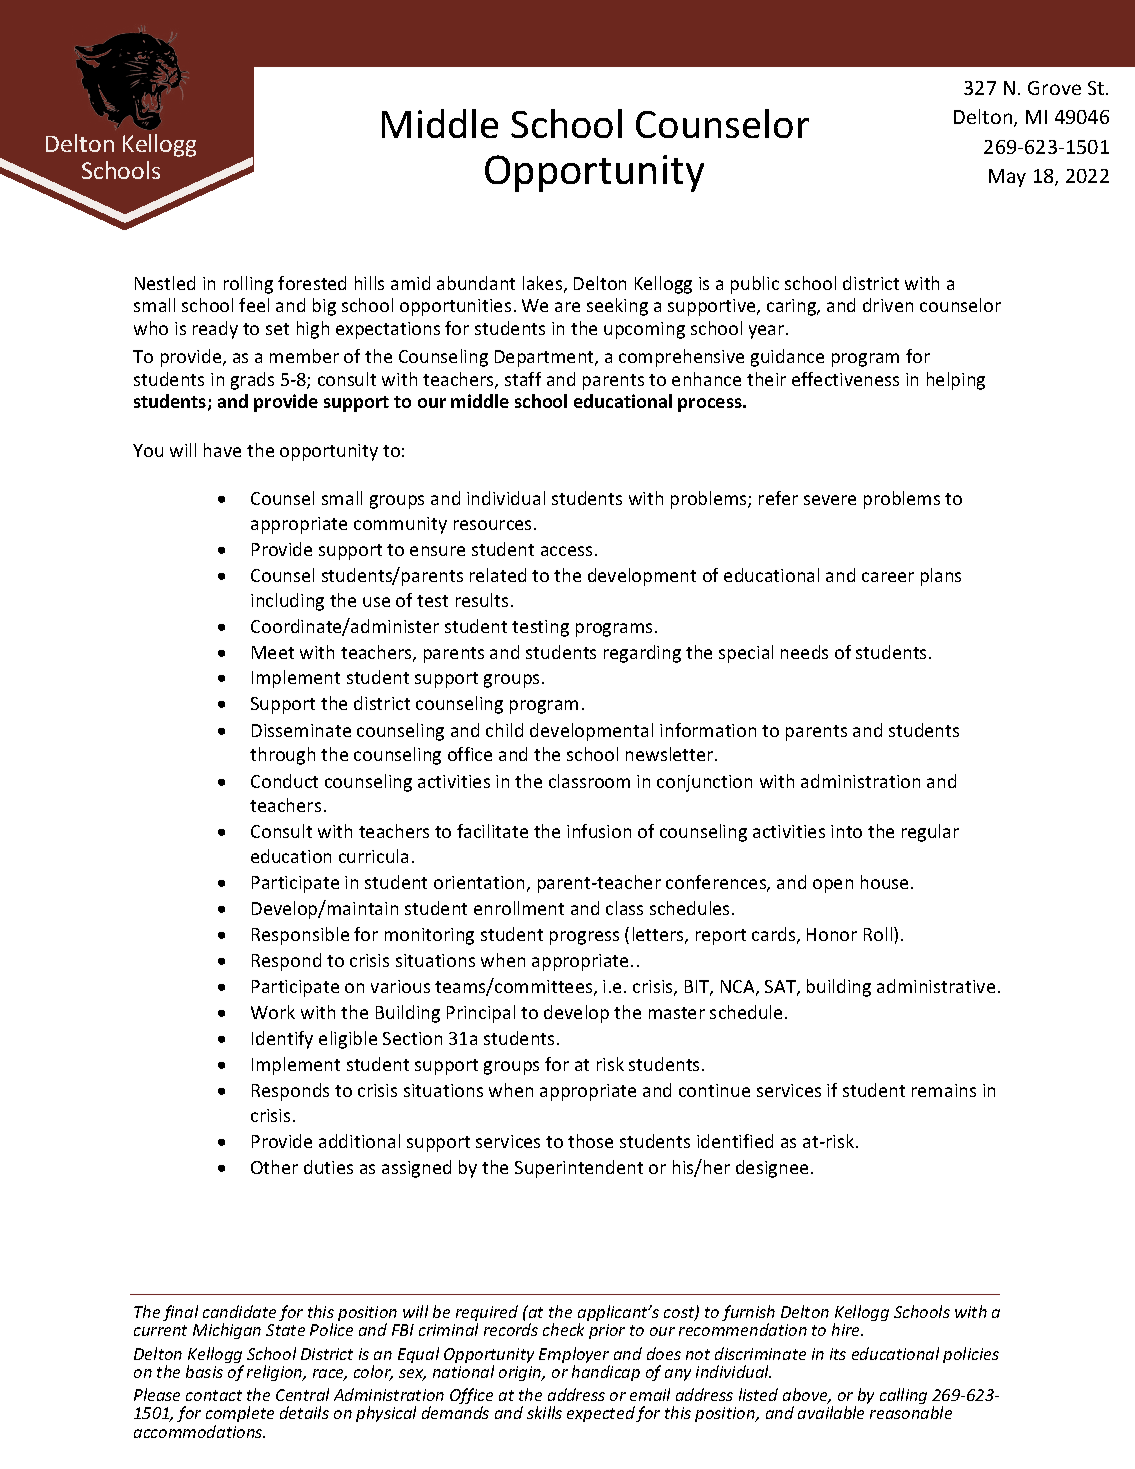 This screenshot has height=1469, width=1135. I want to click on plans, so click(941, 577).
